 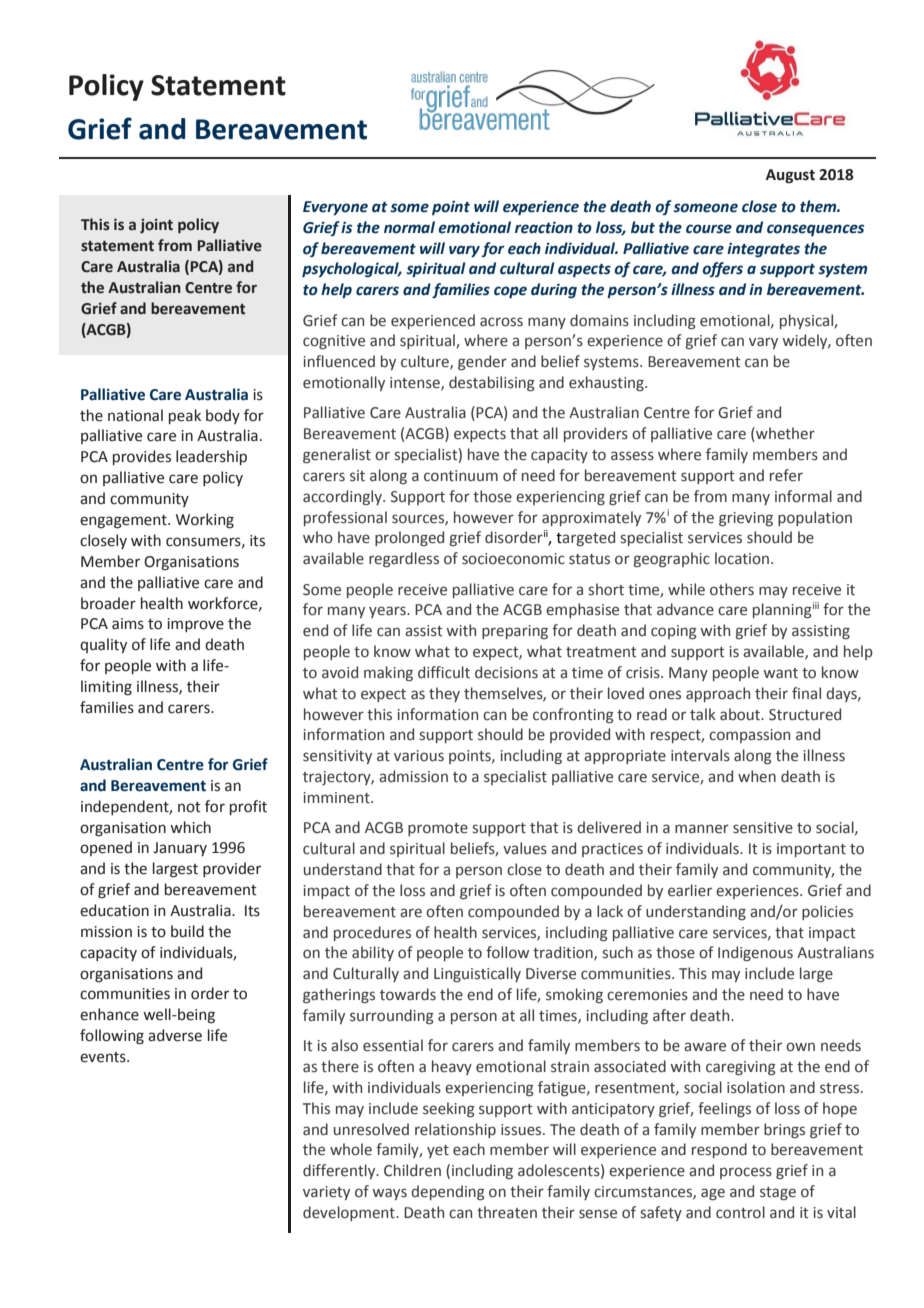 What do you see at coordinates (156, 226) in the screenshot?
I see `joint` at bounding box center [156, 226].
